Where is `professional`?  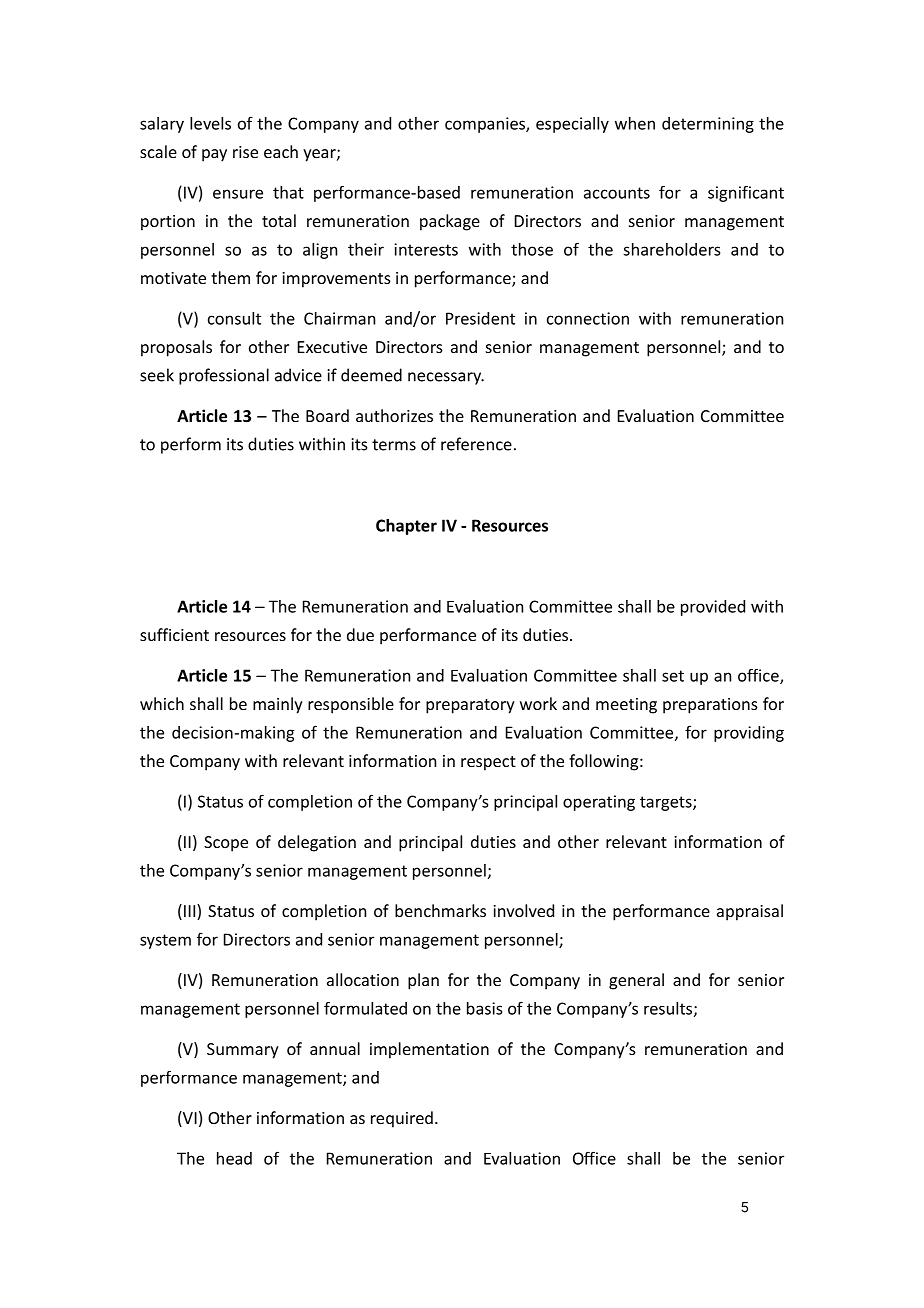
professional is located at coordinates (224, 376).
